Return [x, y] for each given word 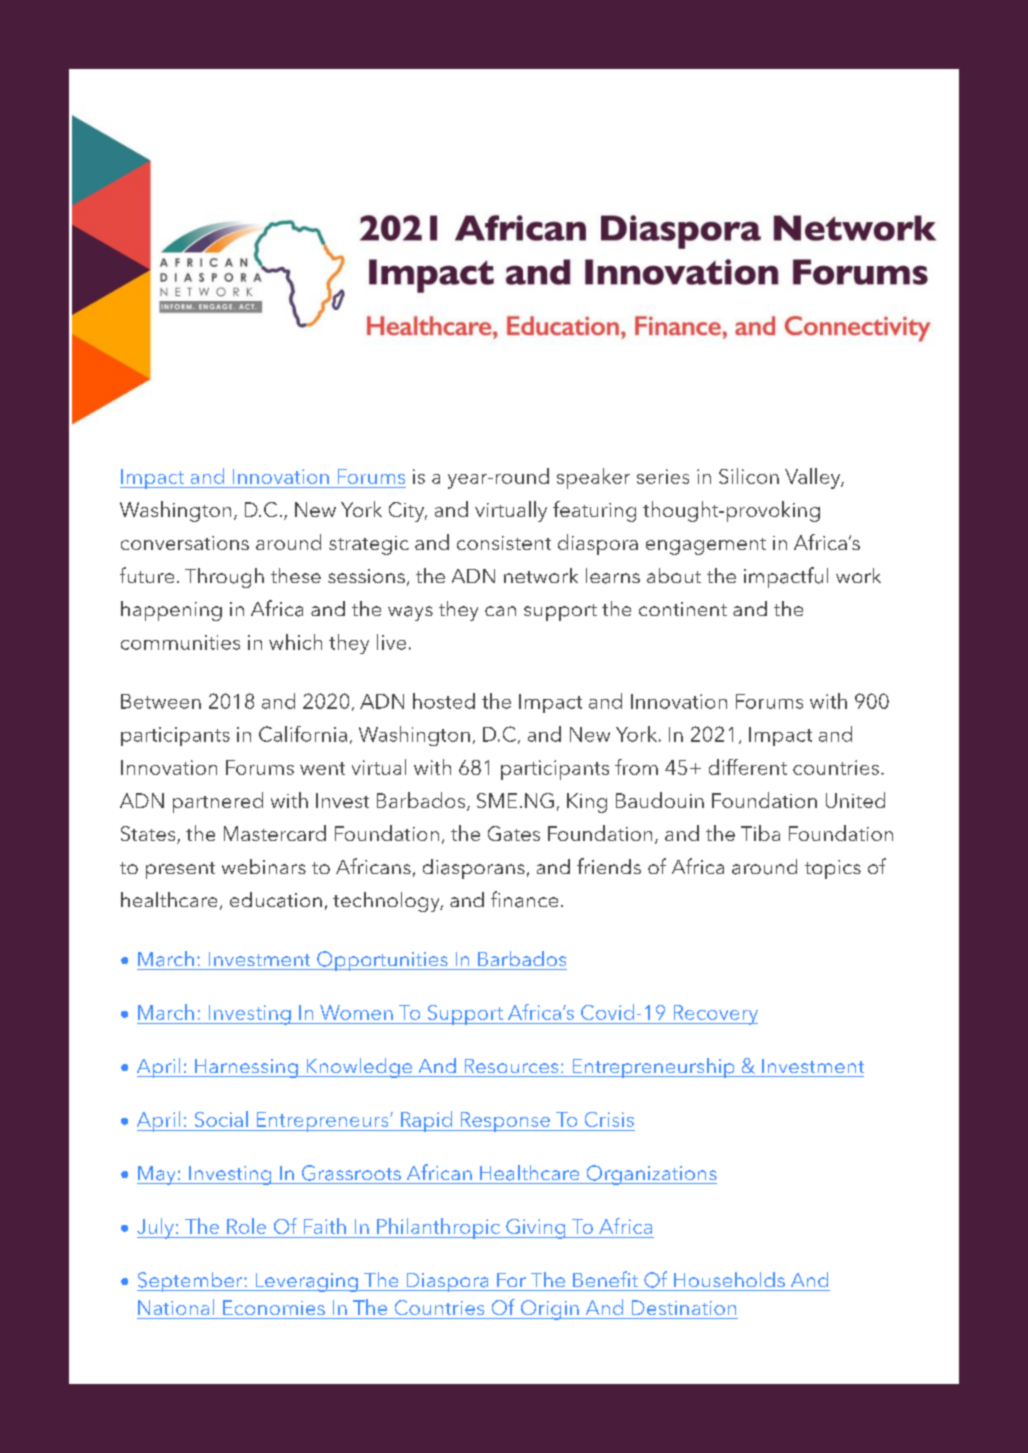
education [276, 900]
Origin [549, 1310]
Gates [514, 833]
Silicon [749, 476]
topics [833, 869]
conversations [185, 543]
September [191, 1282]
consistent [504, 543]
